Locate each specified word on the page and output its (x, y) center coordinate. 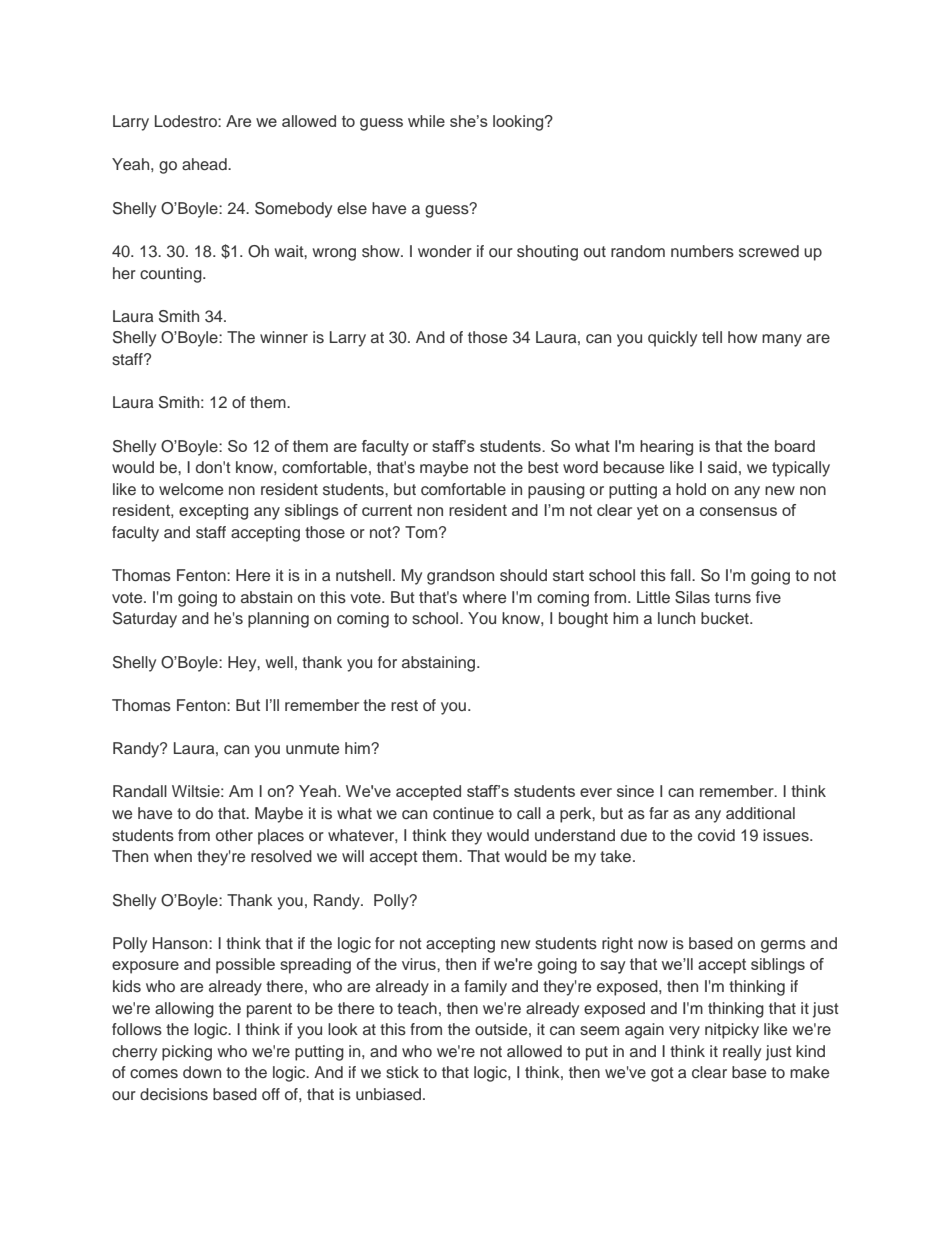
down (202, 1072)
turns (733, 598)
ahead (205, 164)
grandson (460, 577)
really (742, 1053)
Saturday (145, 620)
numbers (702, 251)
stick (402, 1072)
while (426, 121)
